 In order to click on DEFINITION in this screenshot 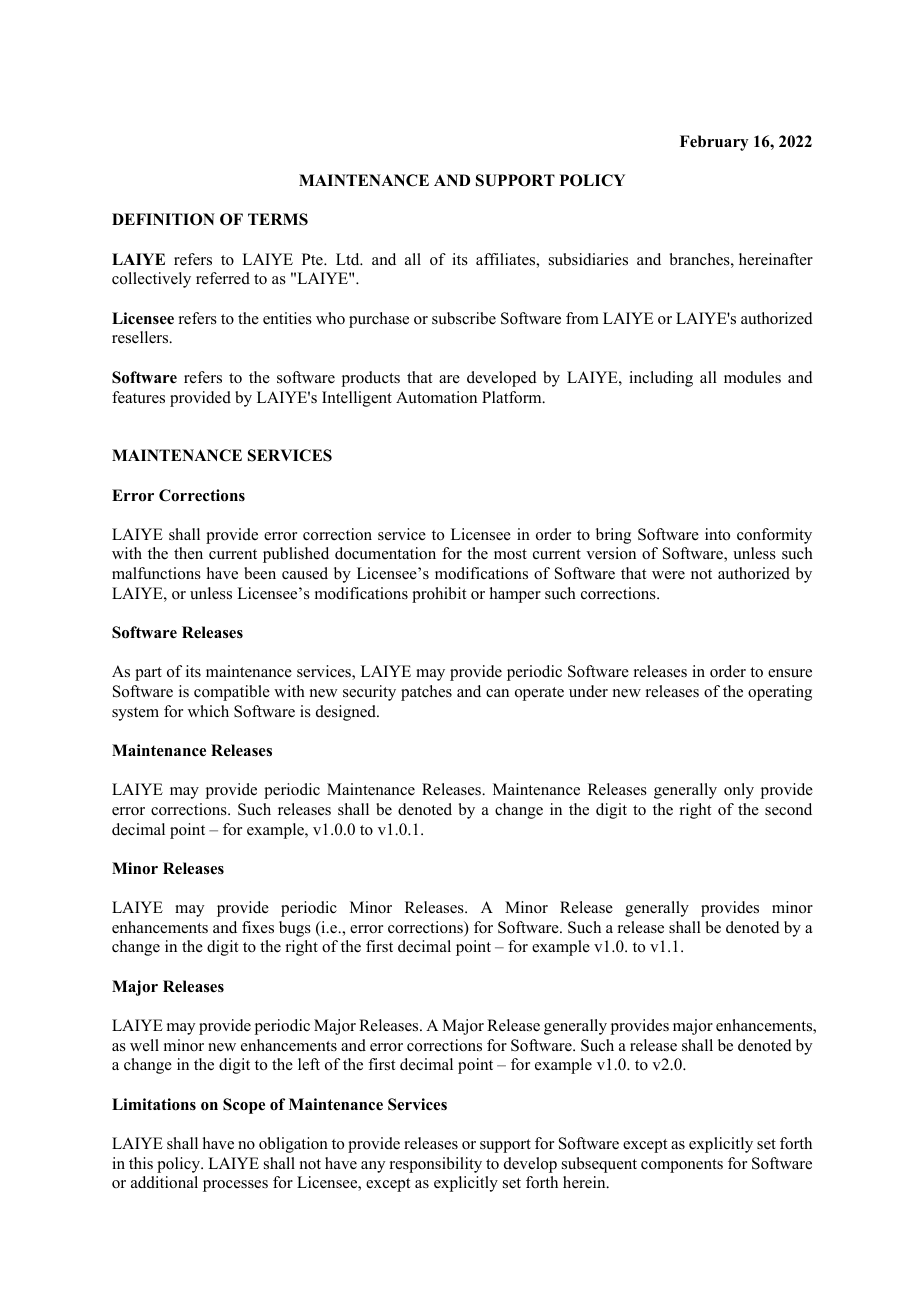, I will do `click(163, 219)`.
